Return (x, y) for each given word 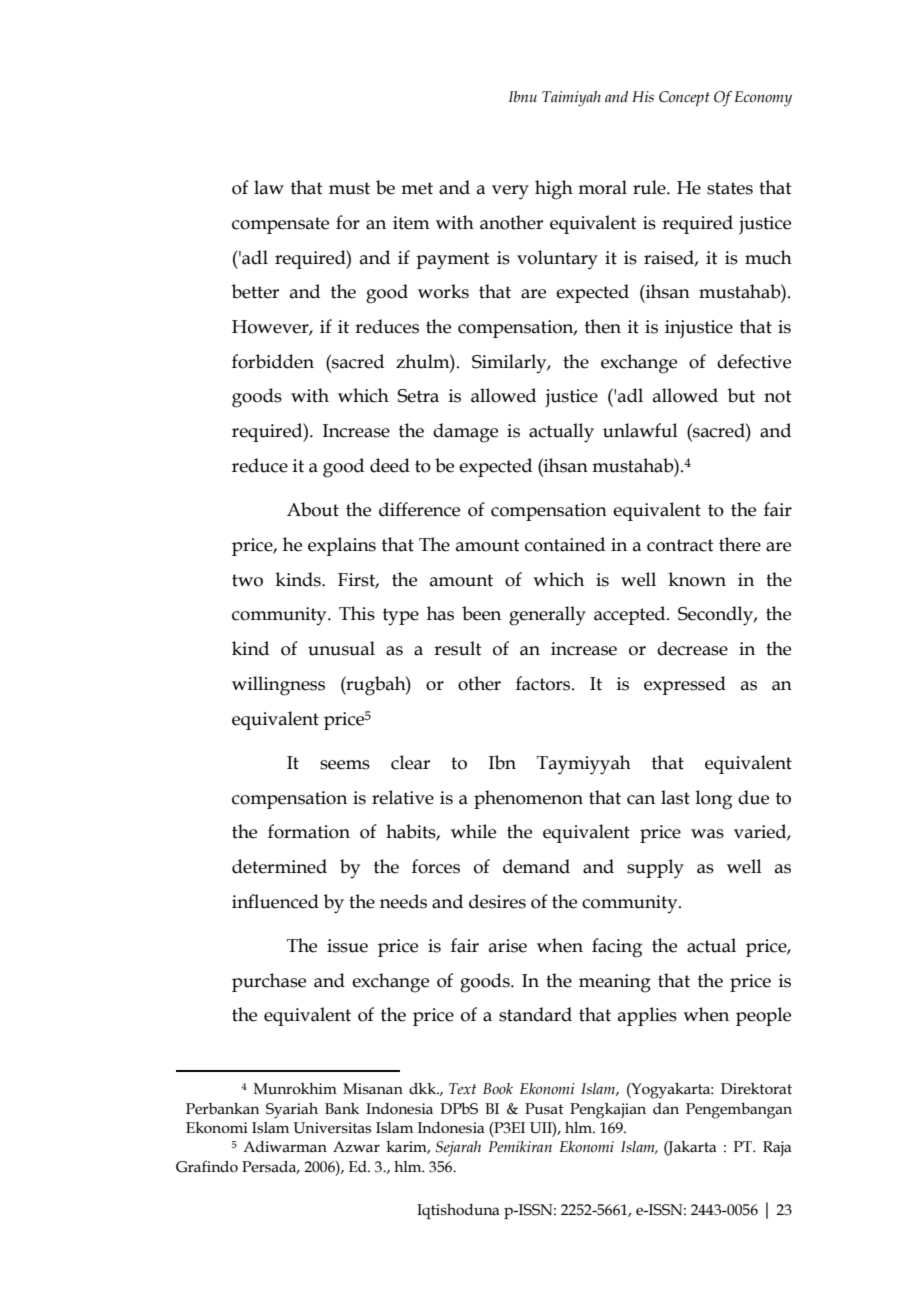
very (510, 192)
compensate (280, 225)
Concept (684, 99)
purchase (269, 982)
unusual (341, 648)
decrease (692, 648)
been (481, 613)
